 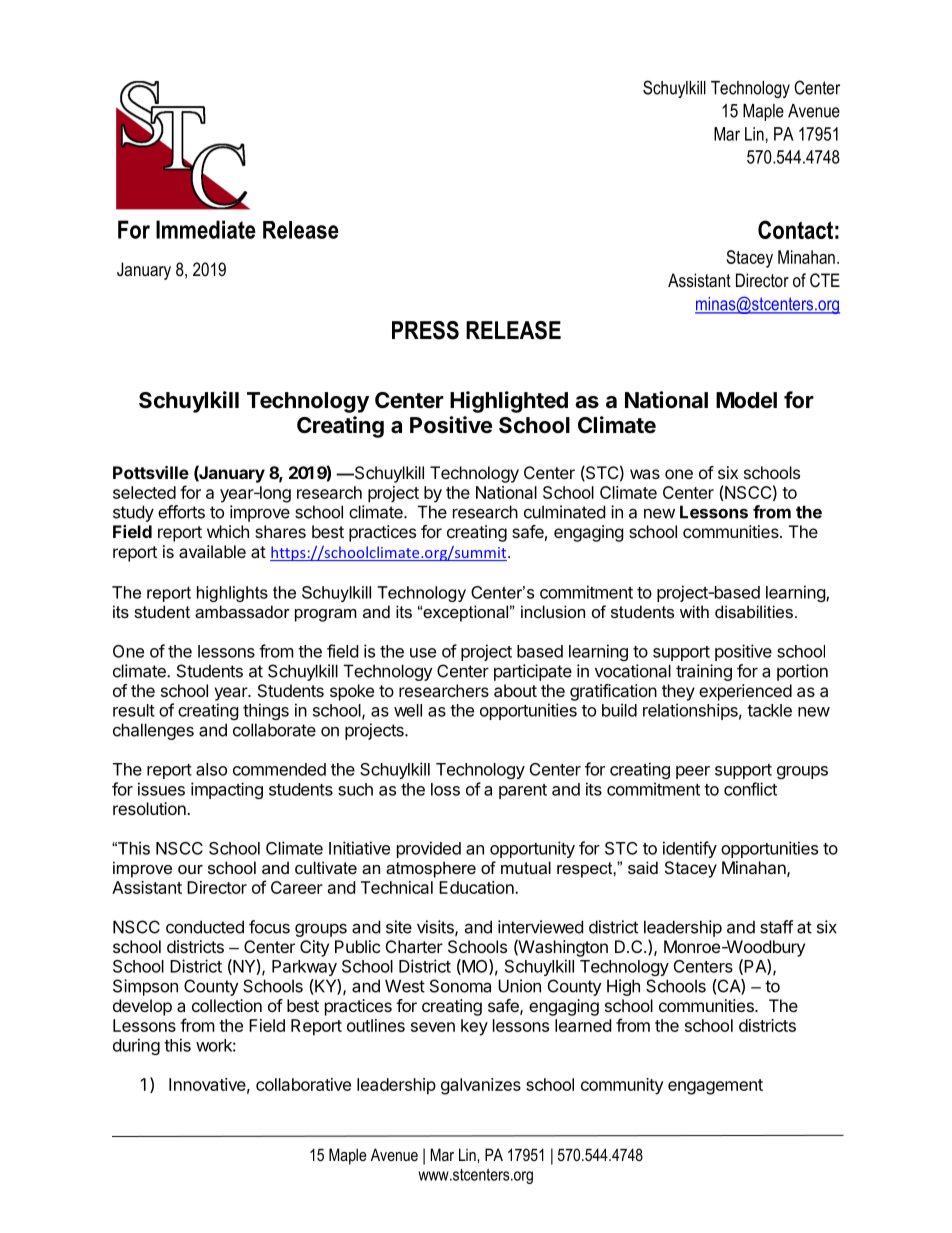 I want to click on use, so click(x=423, y=653).
